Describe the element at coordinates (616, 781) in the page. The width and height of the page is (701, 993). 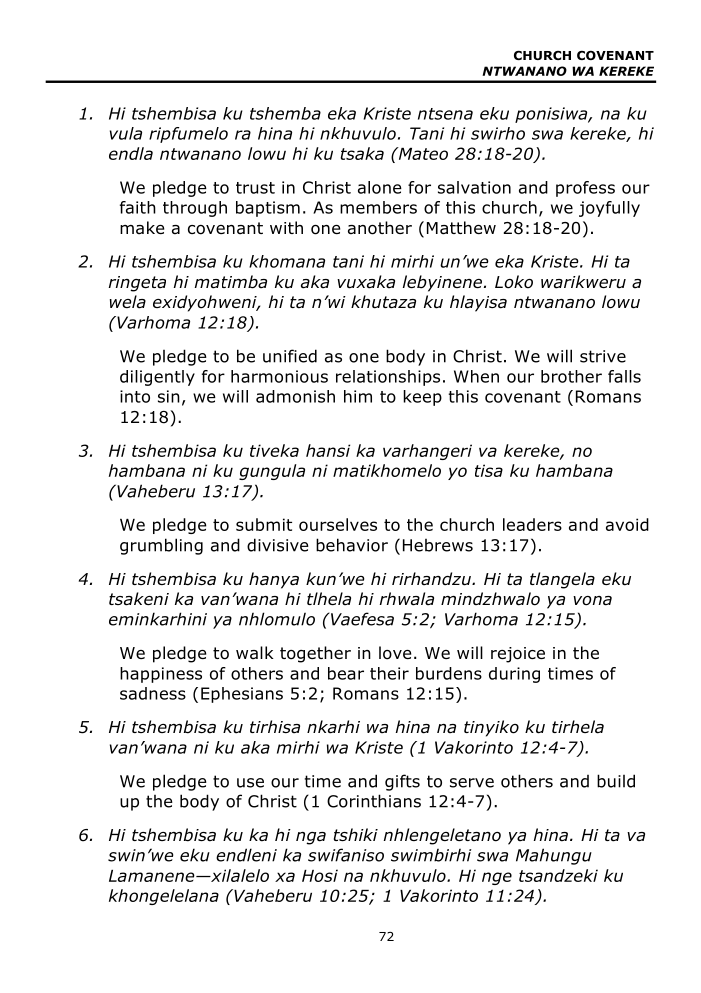
I see `build` at that location.
